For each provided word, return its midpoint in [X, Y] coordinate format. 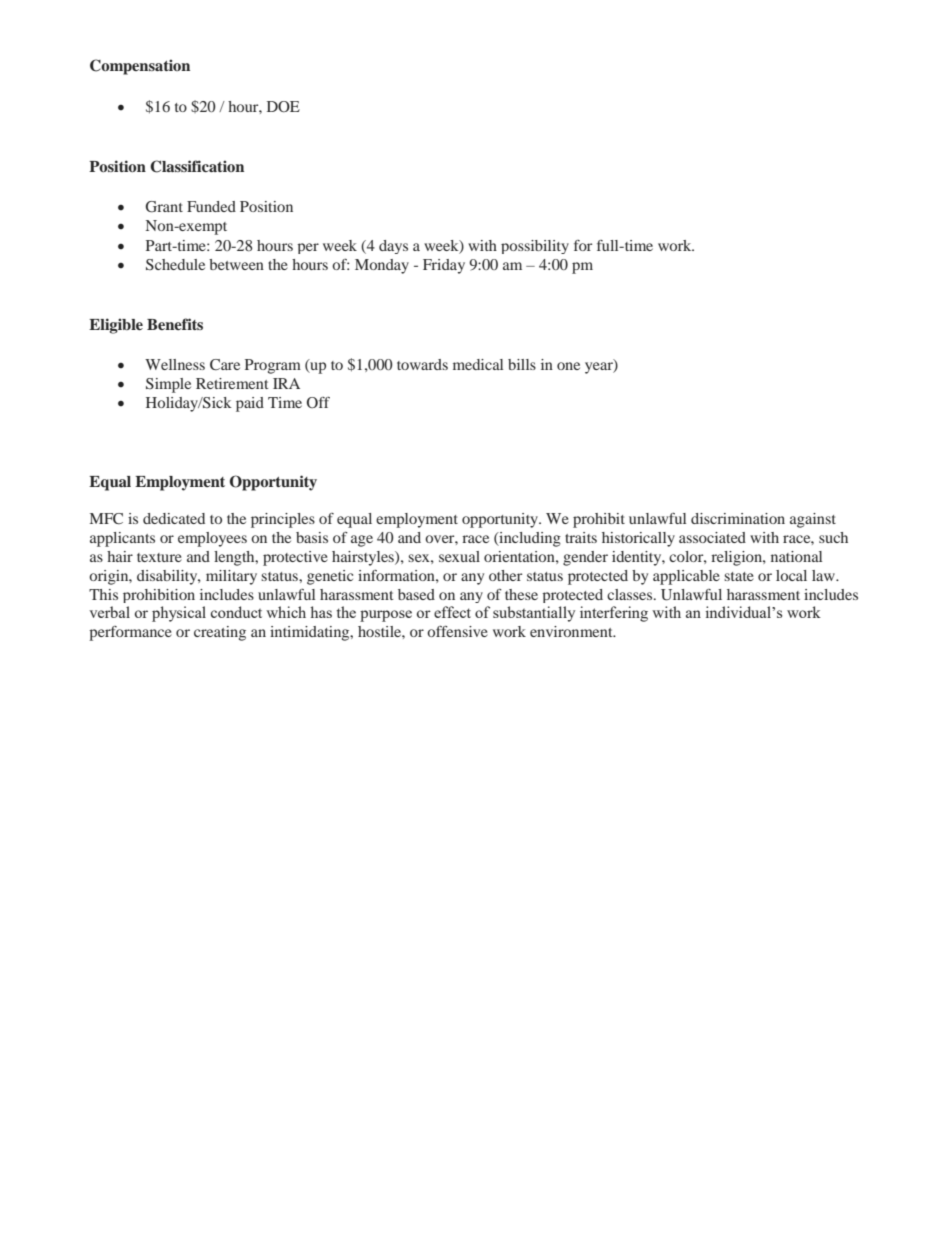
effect [452, 612]
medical [478, 364]
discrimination [738, 518]
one [568, 366]
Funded [211, 206]
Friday [444, 266]
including [529, 539]
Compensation [140, 67]
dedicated [174, 518]
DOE [283, 106]
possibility [535, 247]
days [393, 247]
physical [179, 614]
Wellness [175, 364]
